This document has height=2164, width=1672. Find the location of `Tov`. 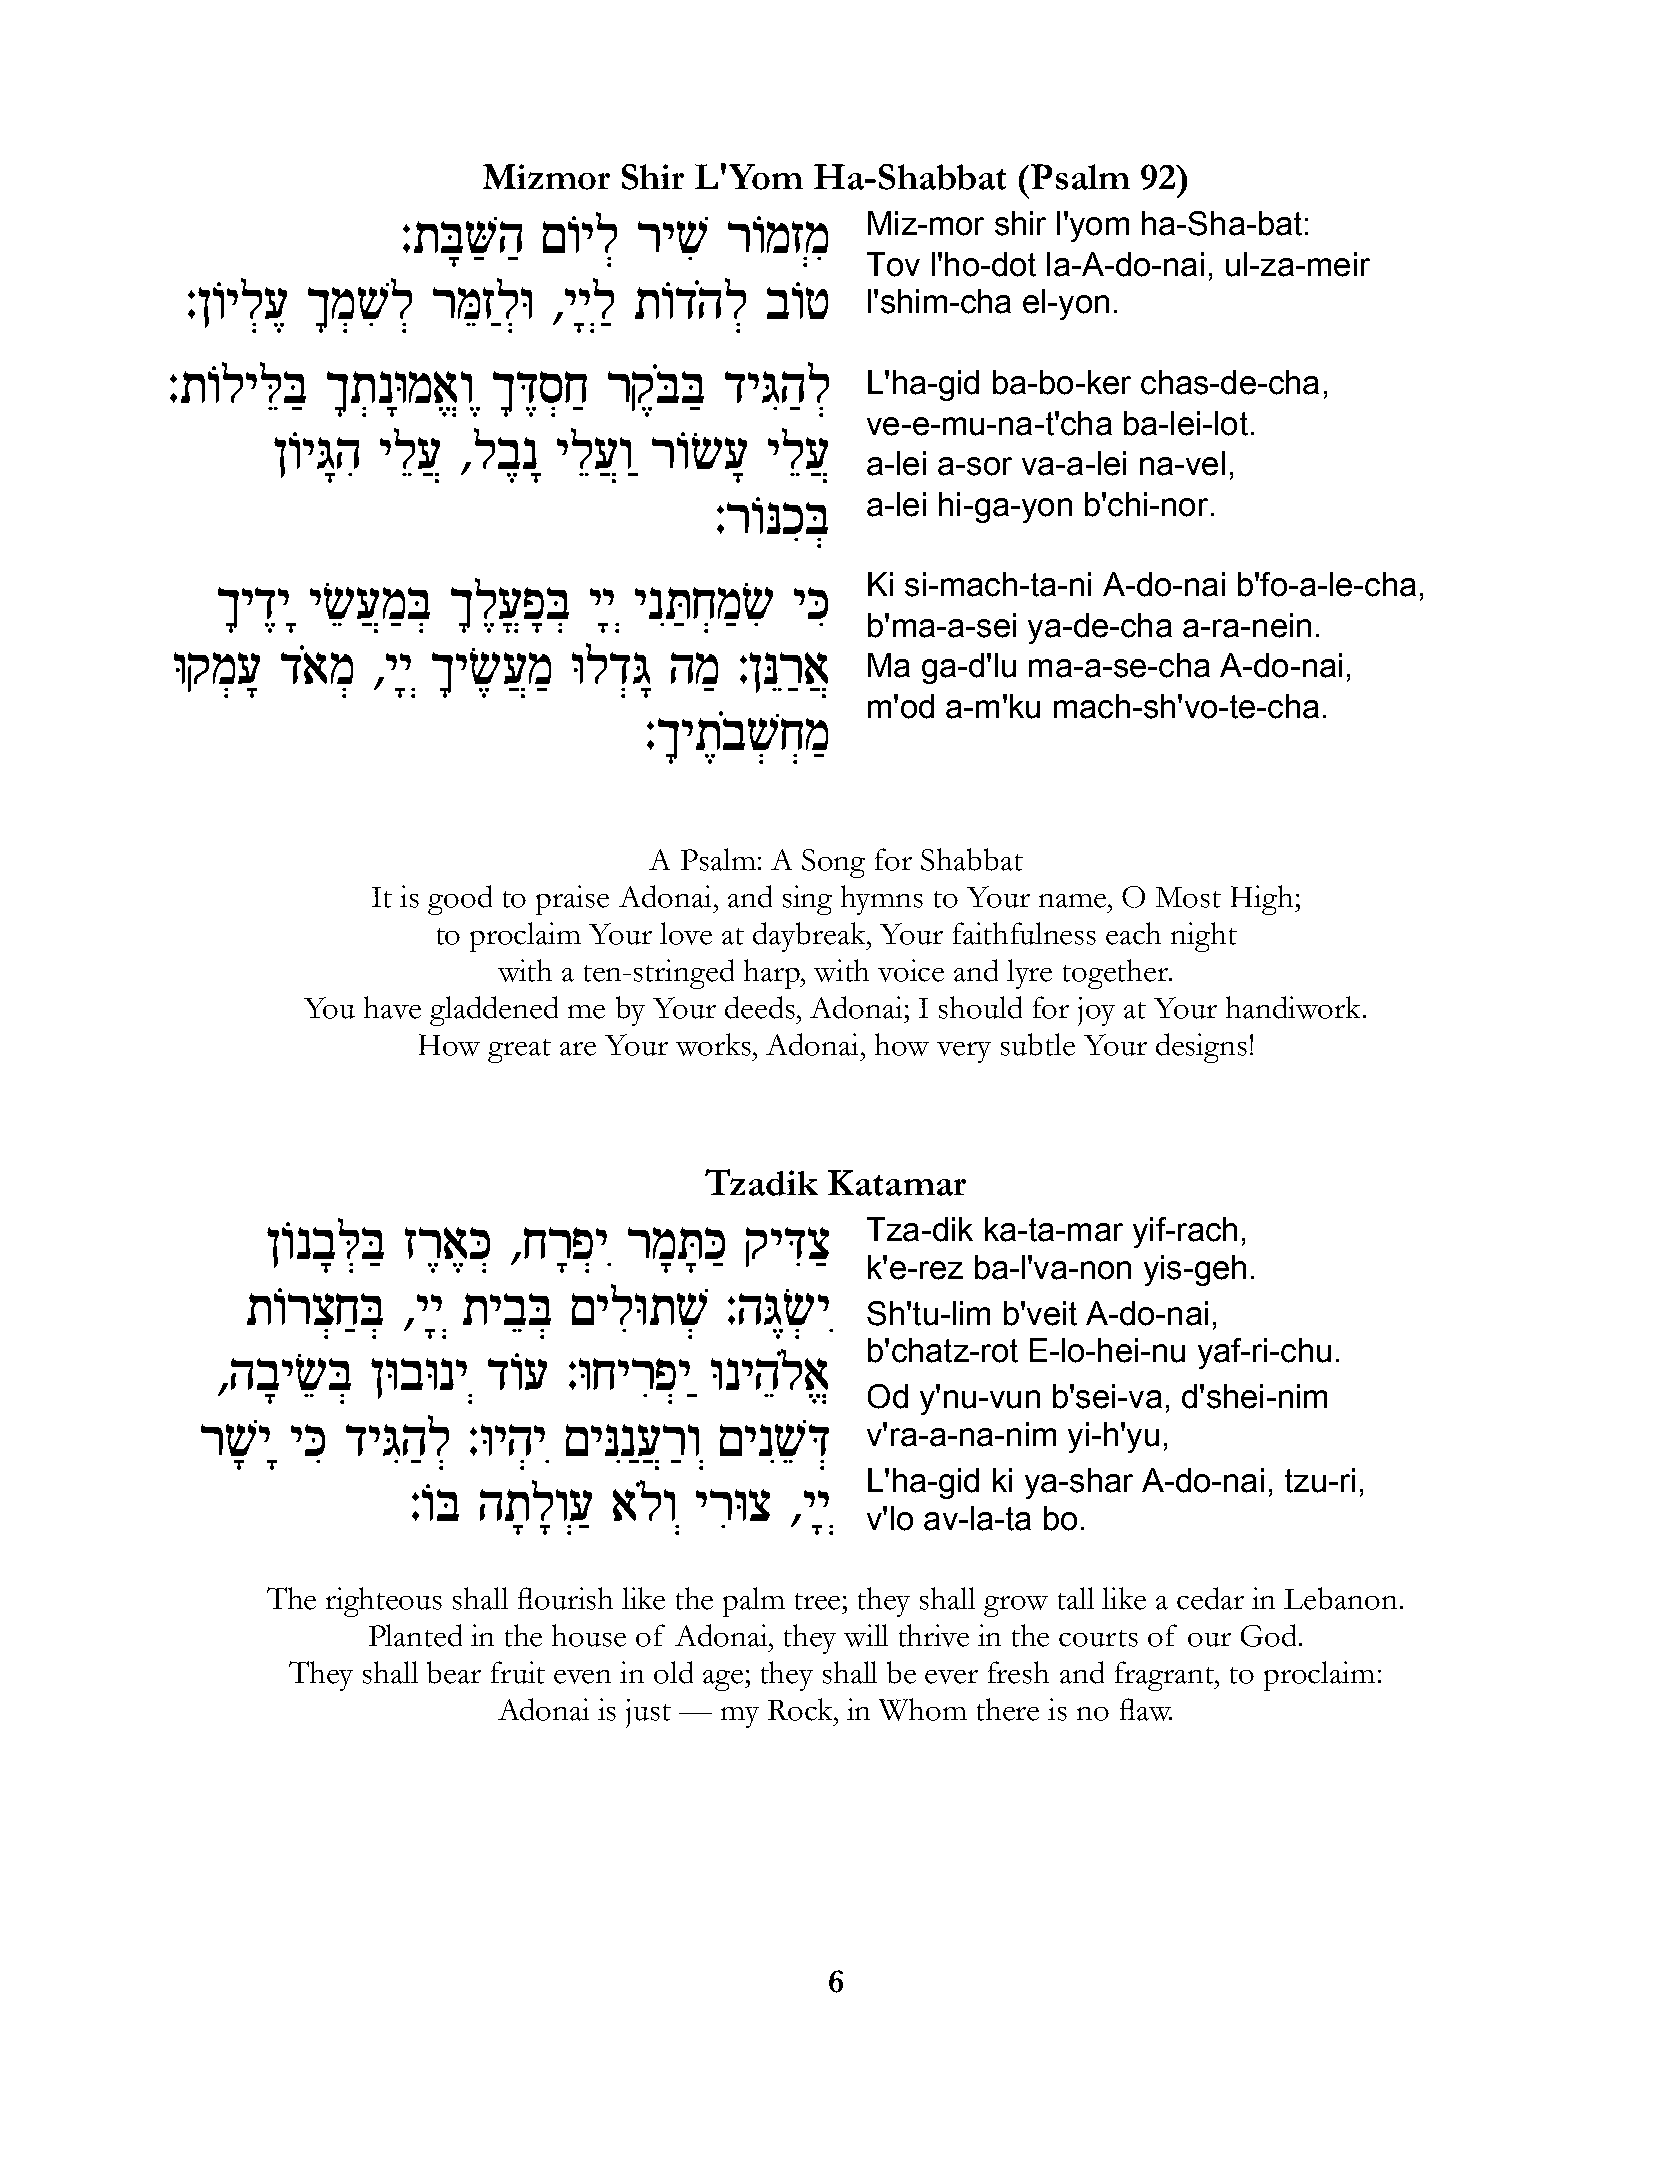

Tov is located at coordinates (893, 264).
